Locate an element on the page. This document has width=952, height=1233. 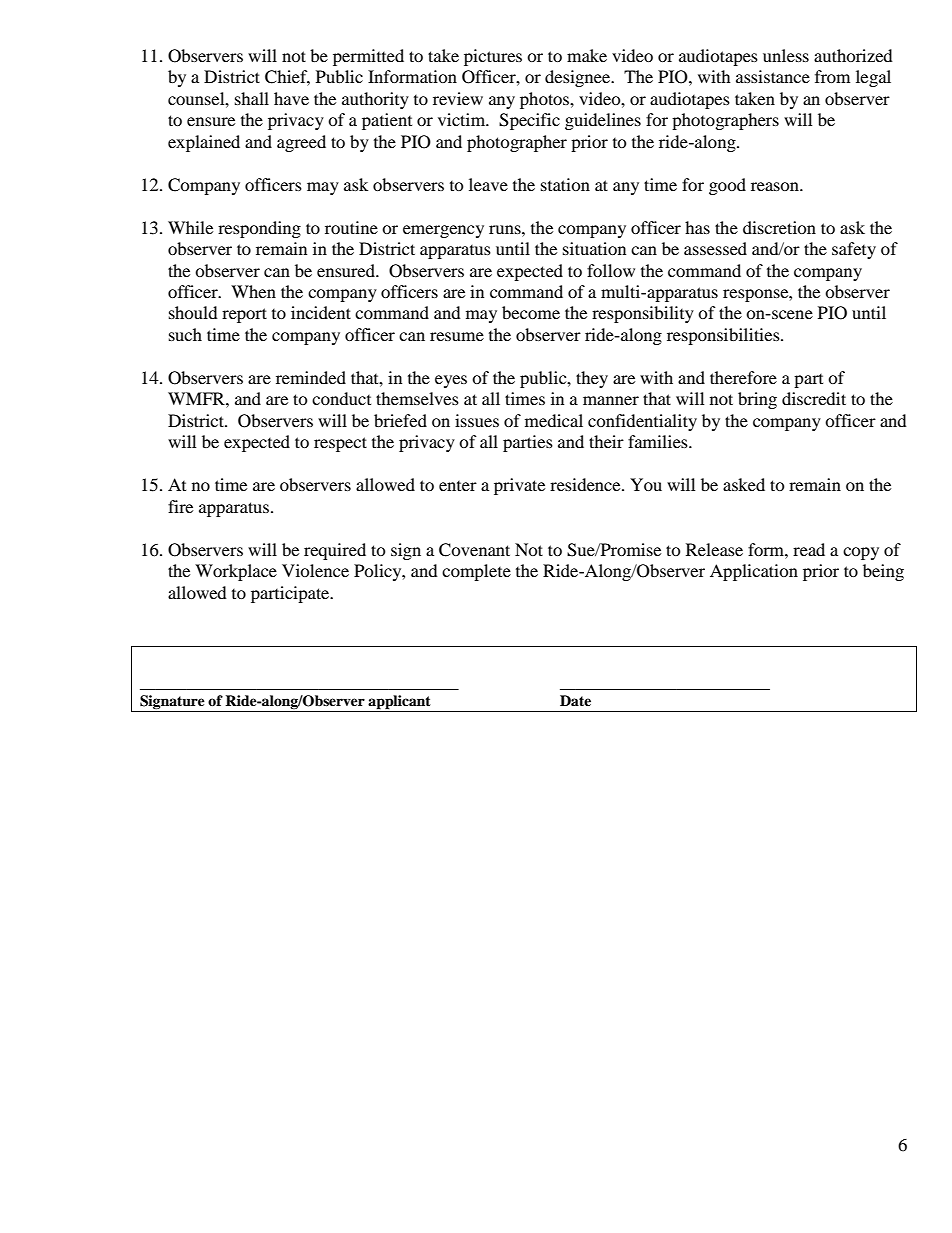
they is located at coordinates (592, 379).
